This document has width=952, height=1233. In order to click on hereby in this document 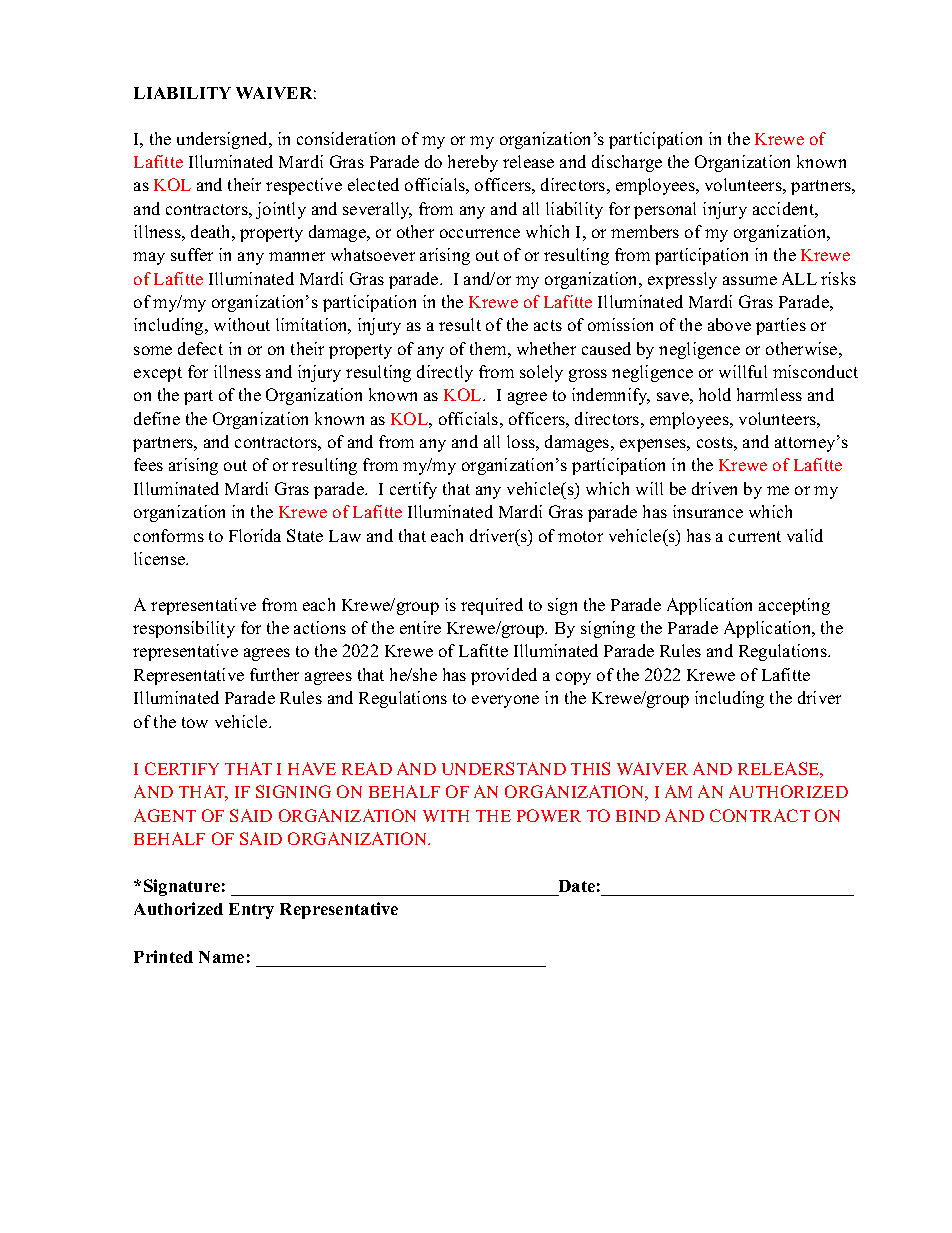, I will do `click(473, 163)`.
